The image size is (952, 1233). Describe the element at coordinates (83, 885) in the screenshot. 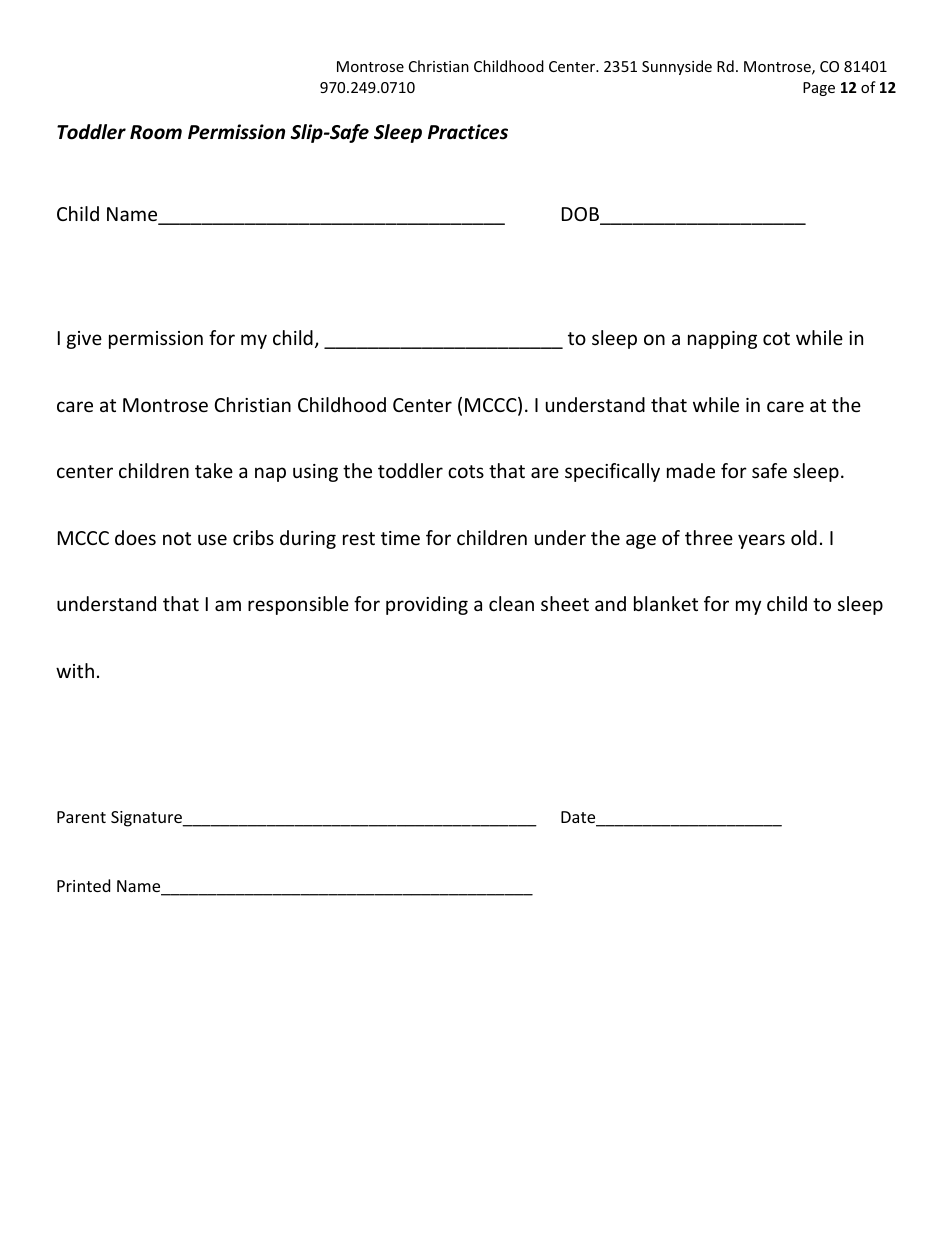

I see `Printed` at that location.
